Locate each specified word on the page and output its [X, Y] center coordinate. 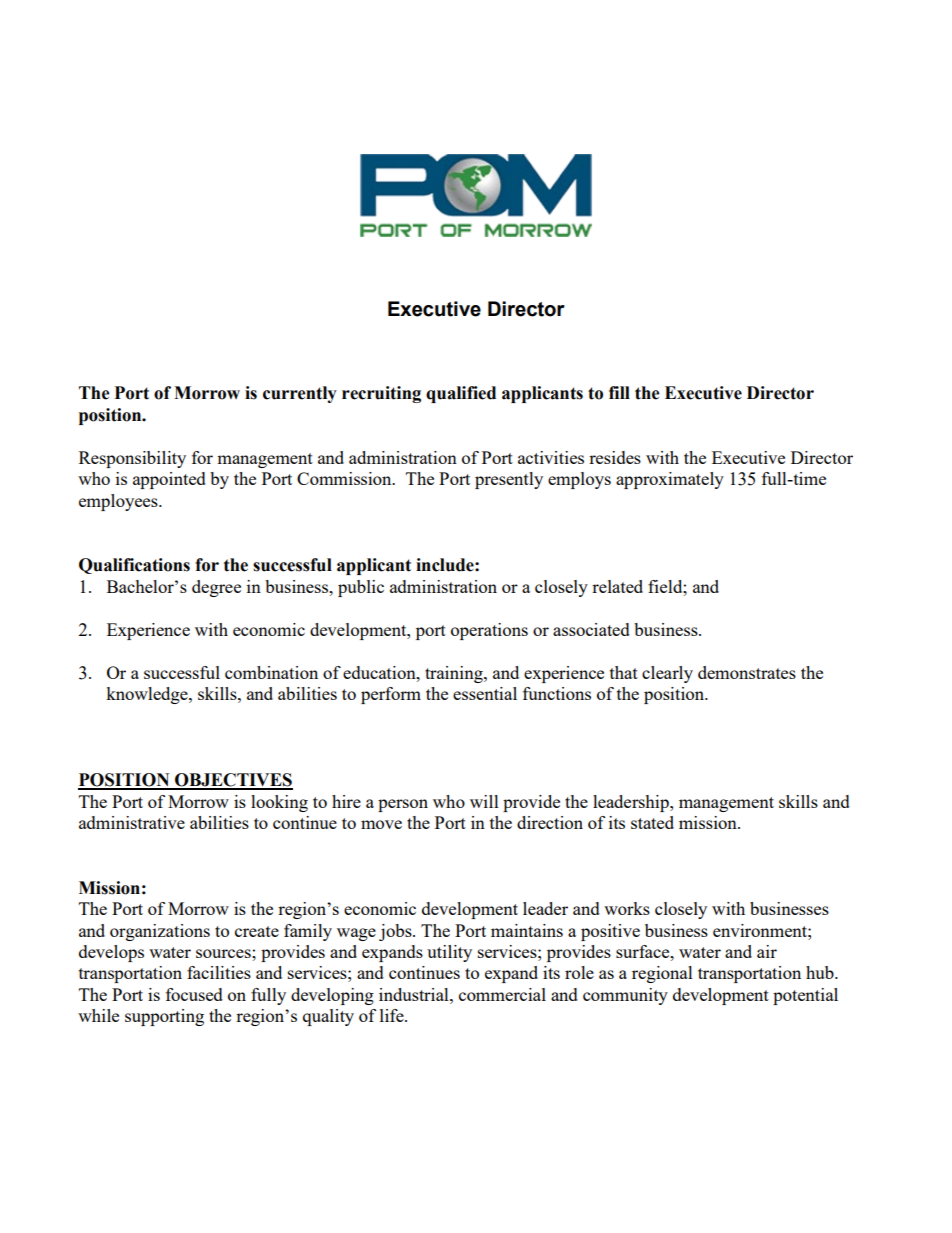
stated [652, 822]
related [617, 586]
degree [216, 588]
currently [300, 394]
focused [194, 994]
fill [619, 392]
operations [489, 631]
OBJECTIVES [233, 781]
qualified [461, 394]
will [484, 801]
